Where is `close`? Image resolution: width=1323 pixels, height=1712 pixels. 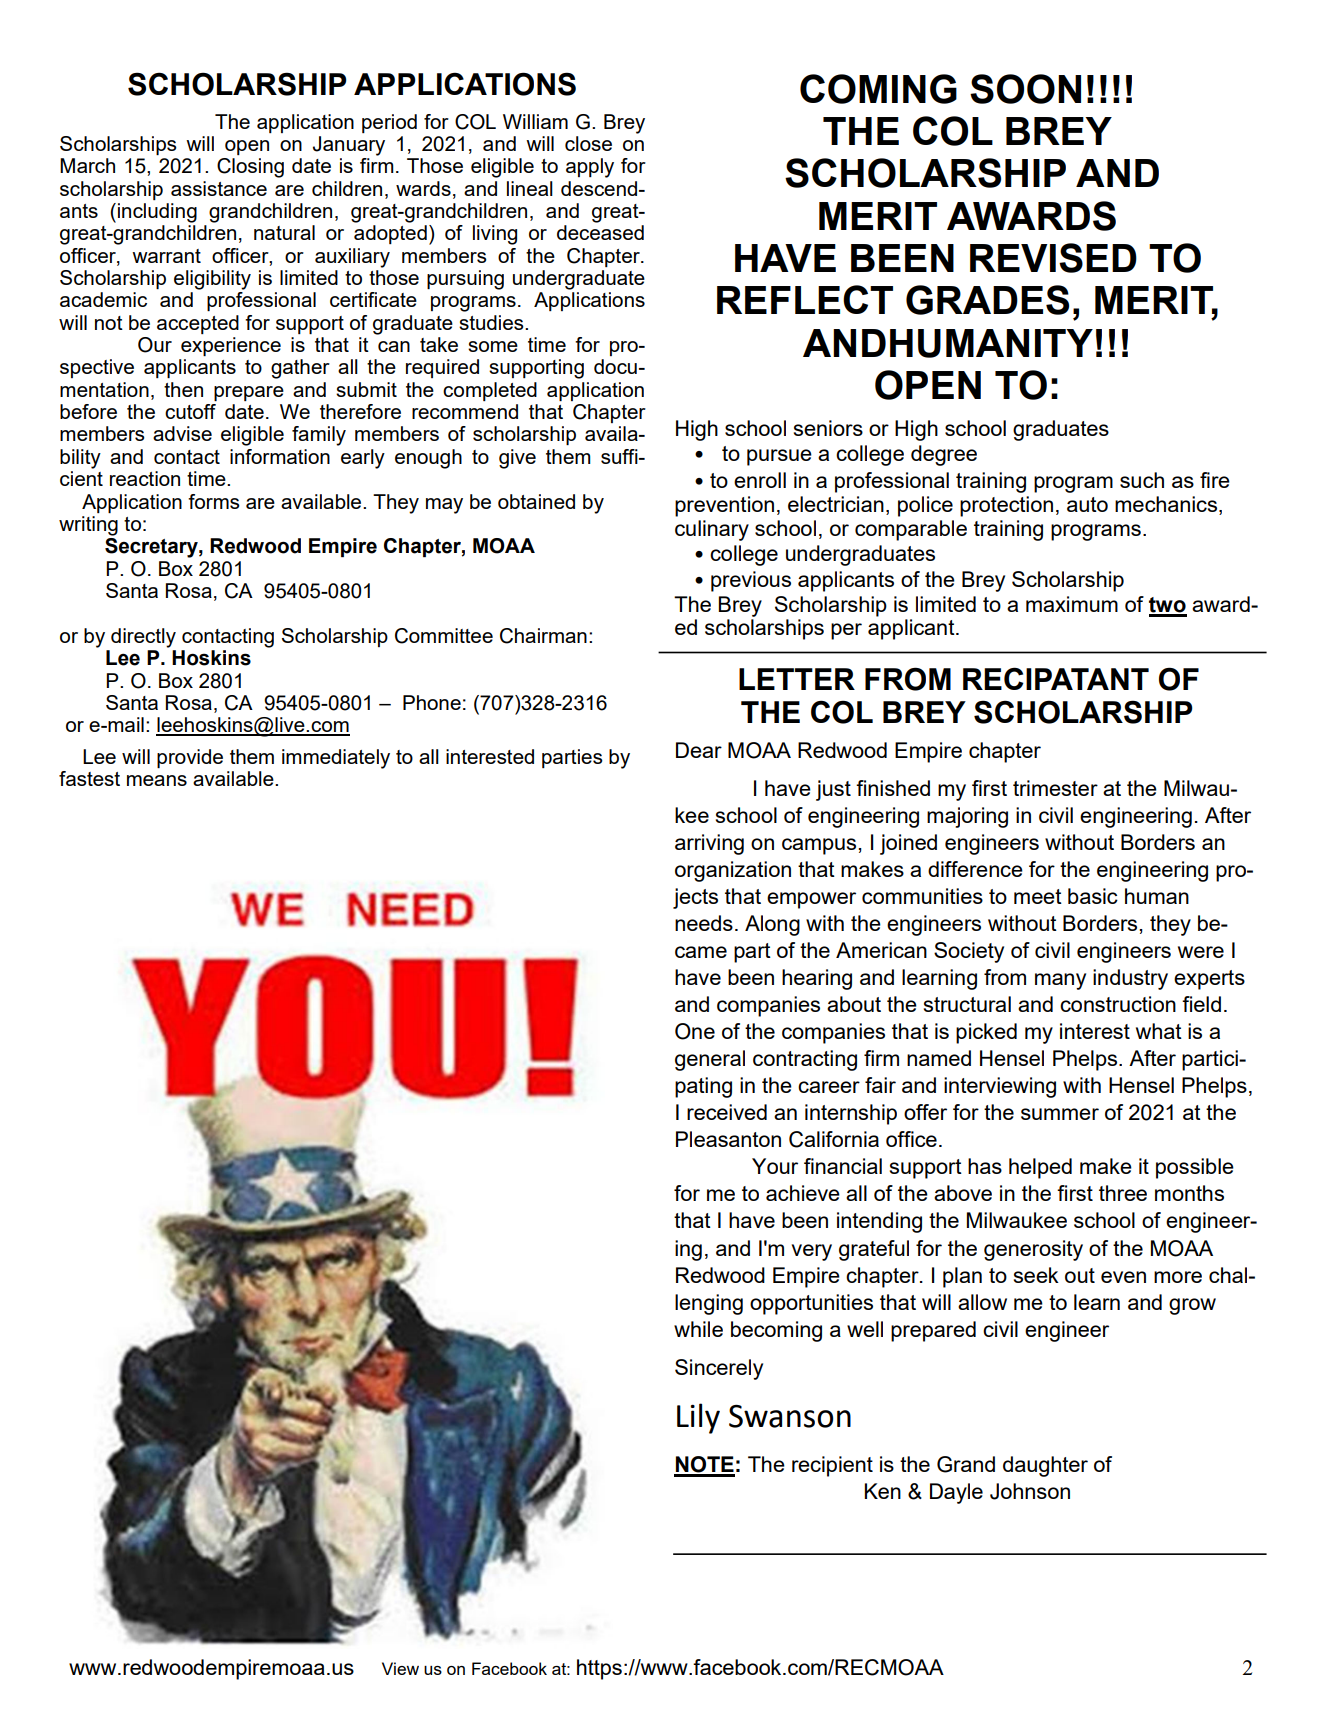 close is located at coordinates (588, 143).
